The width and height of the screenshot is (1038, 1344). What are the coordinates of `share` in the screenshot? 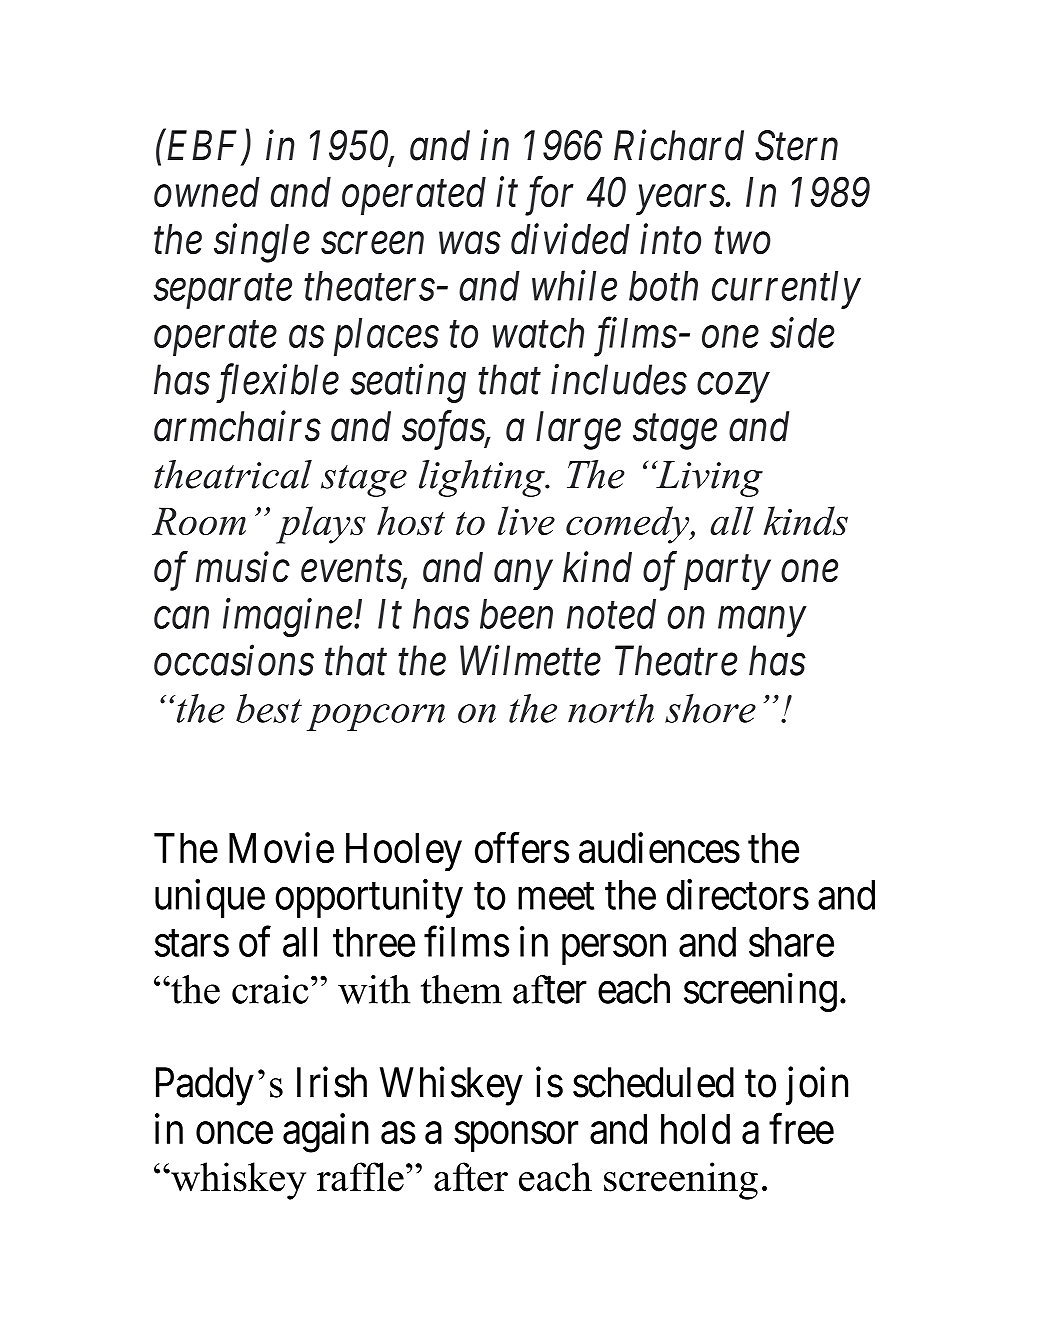 It's located at (791, 942).
